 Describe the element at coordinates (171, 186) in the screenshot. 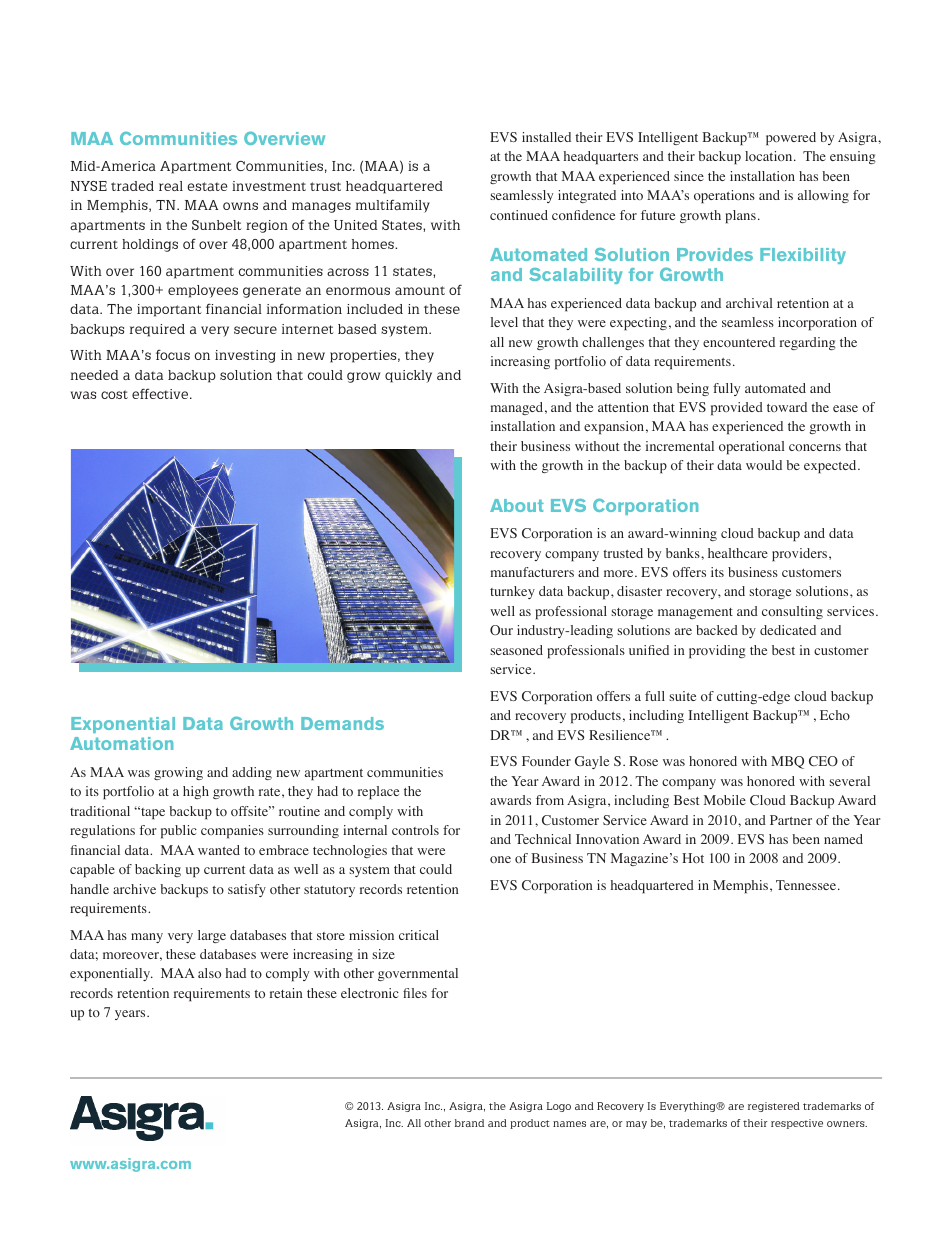

I see `real` at that location.
